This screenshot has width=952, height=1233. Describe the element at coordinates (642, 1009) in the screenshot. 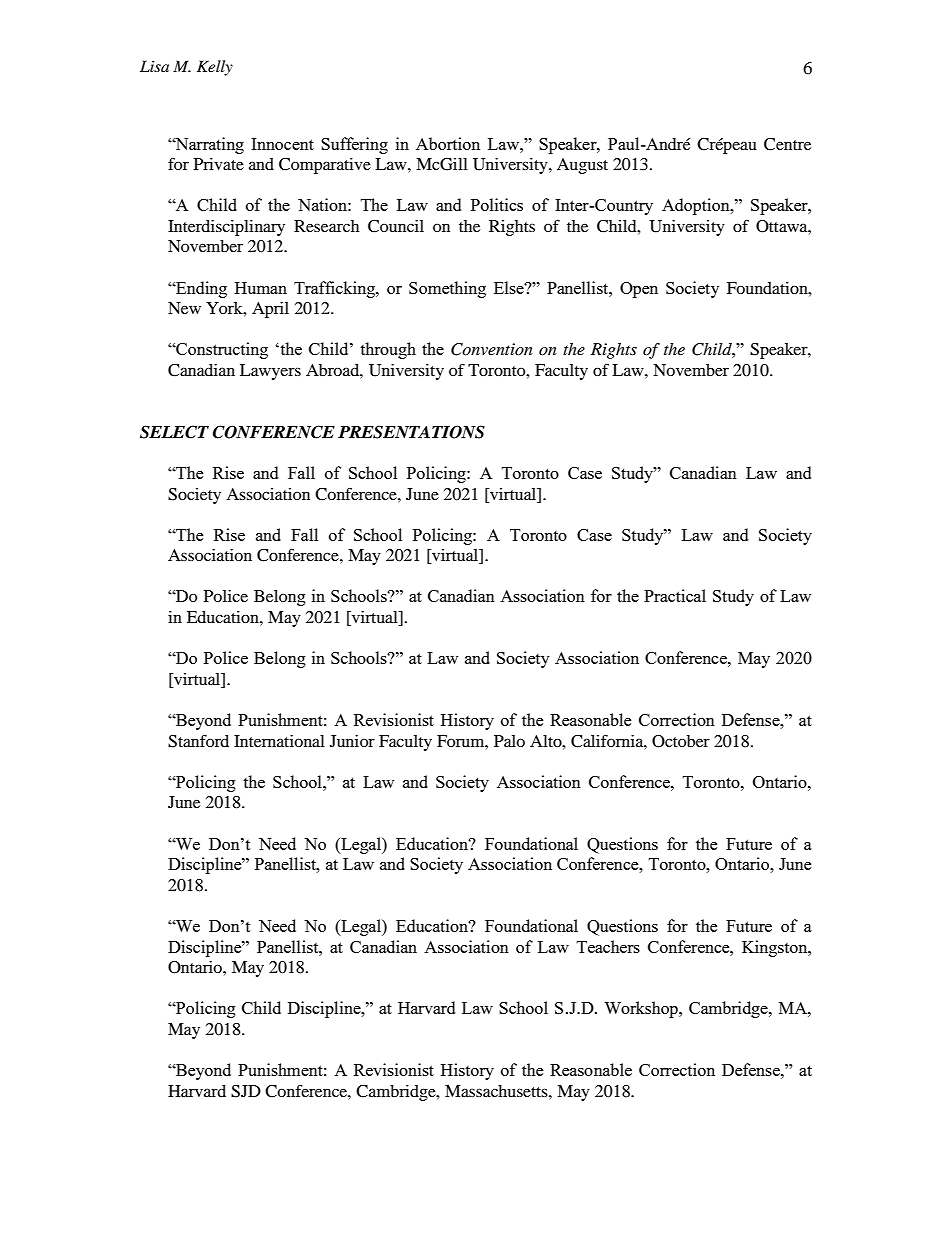

I see `Workshop` at that location.
